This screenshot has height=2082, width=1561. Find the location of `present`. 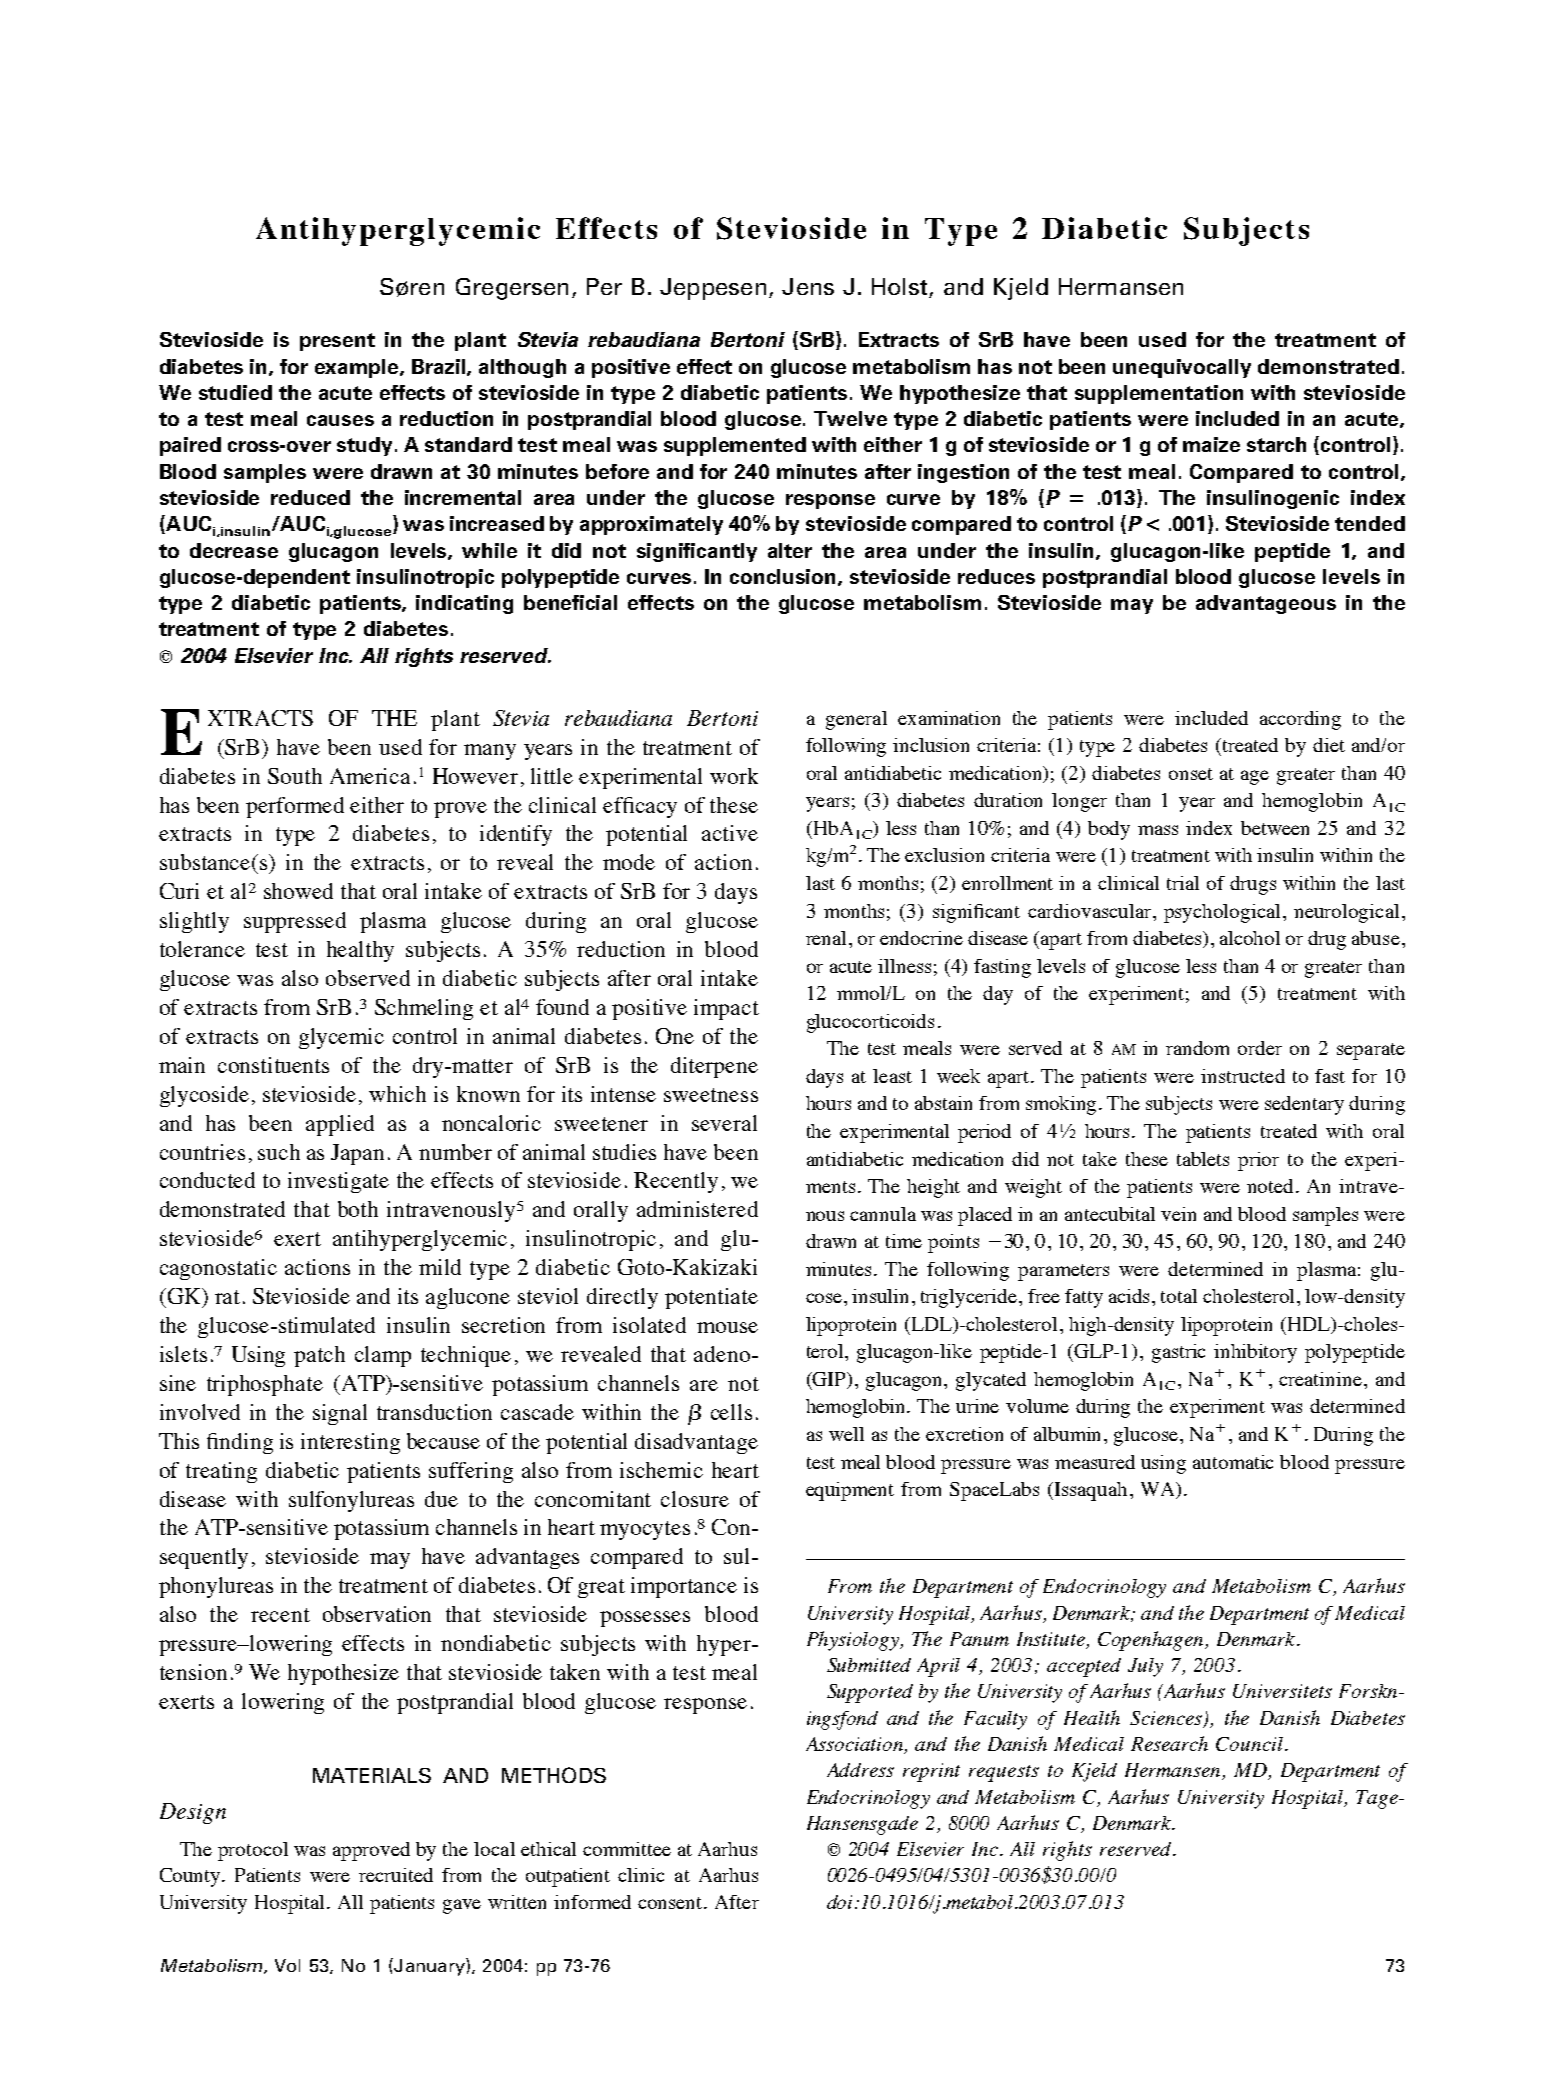

present is located at coordinates (337, 342).
